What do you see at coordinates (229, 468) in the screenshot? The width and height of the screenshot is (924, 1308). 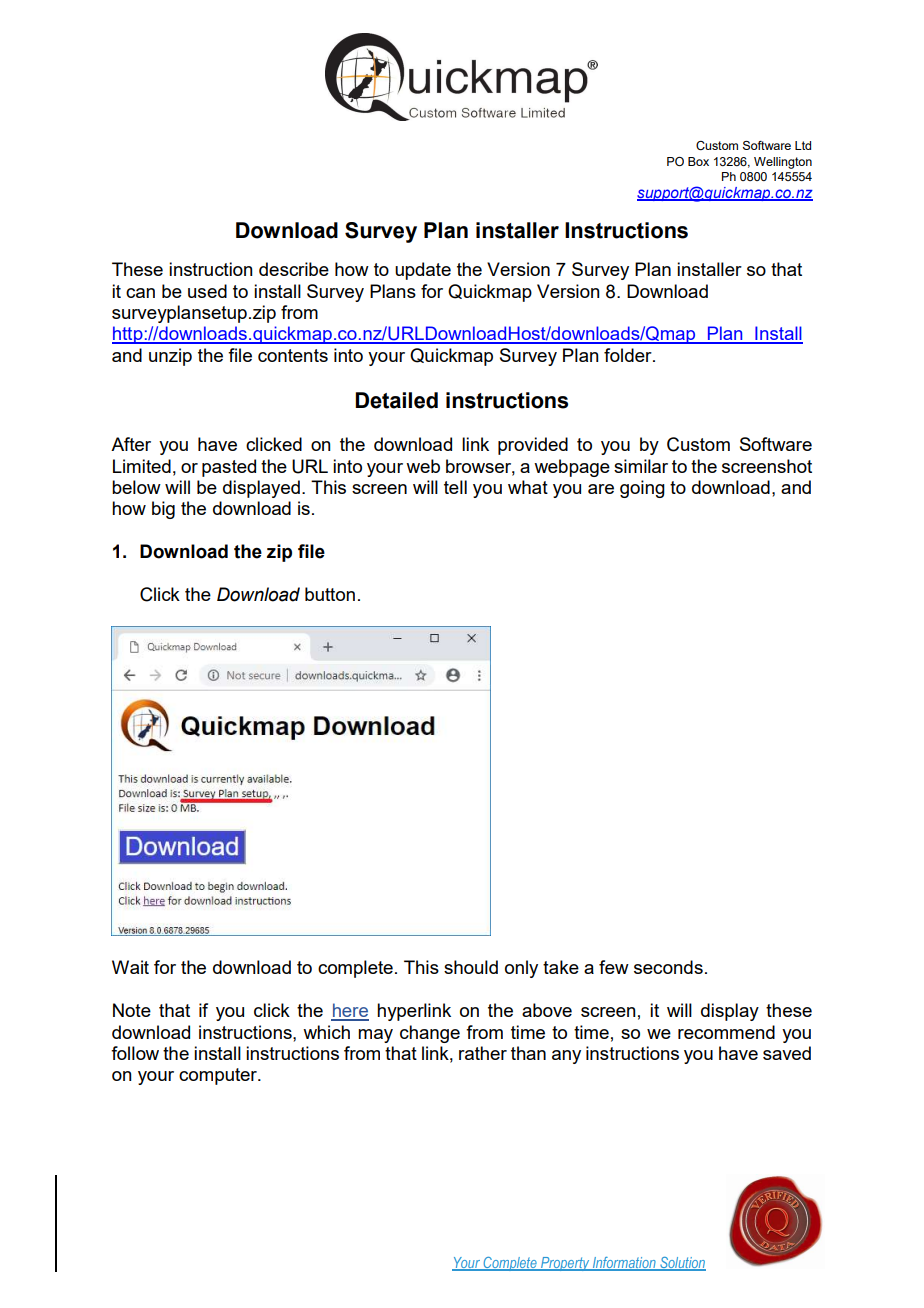 I see `pasted` at bounding box center [229, 468].
